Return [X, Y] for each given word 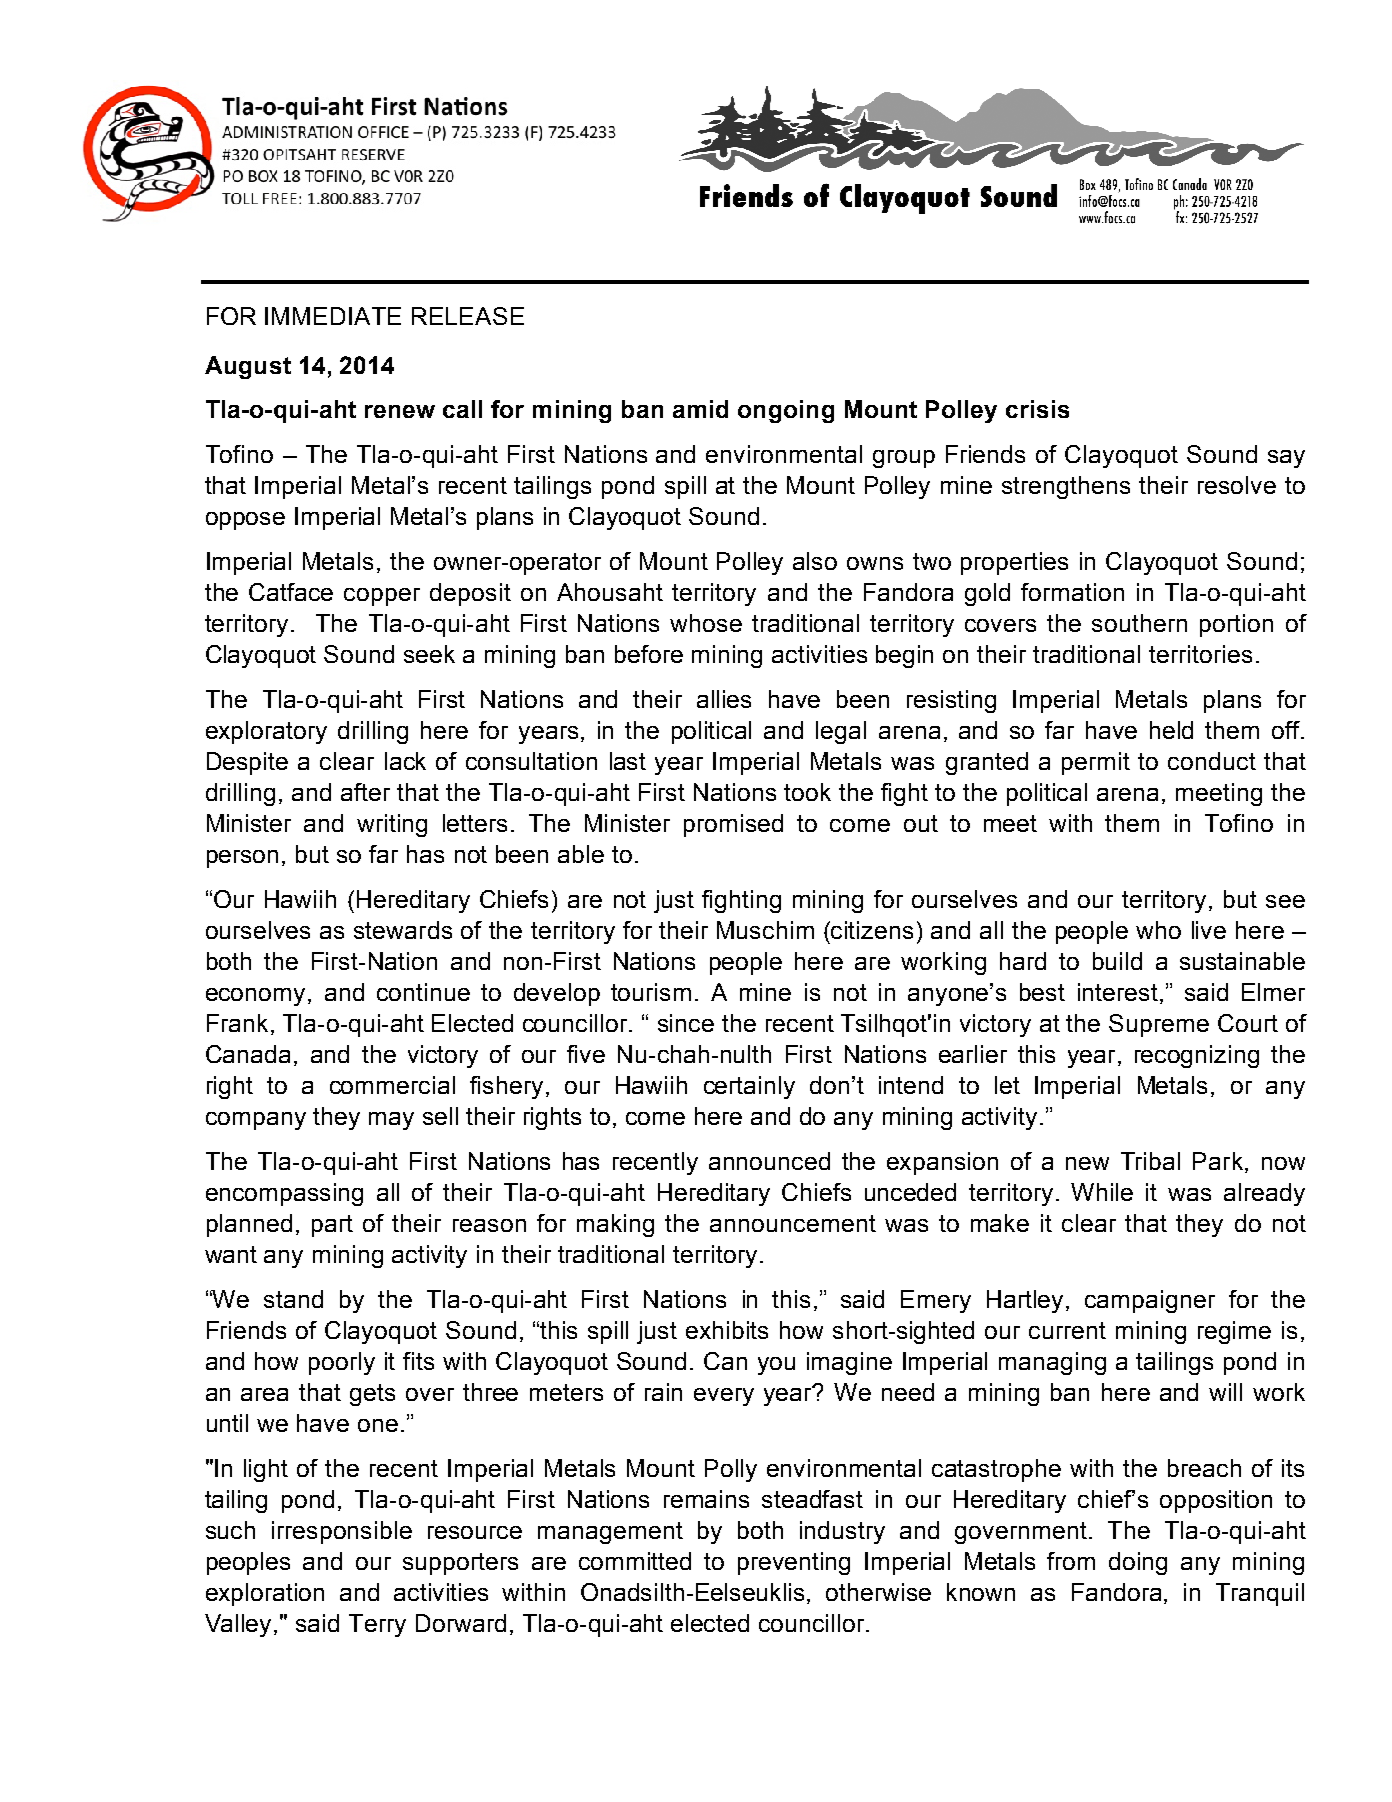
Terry [377, 1625]
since [686, 1023]
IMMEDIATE [333, 316]
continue [423, 992]
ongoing [786, 411]
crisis [1037, 409]
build [1117, 961]
